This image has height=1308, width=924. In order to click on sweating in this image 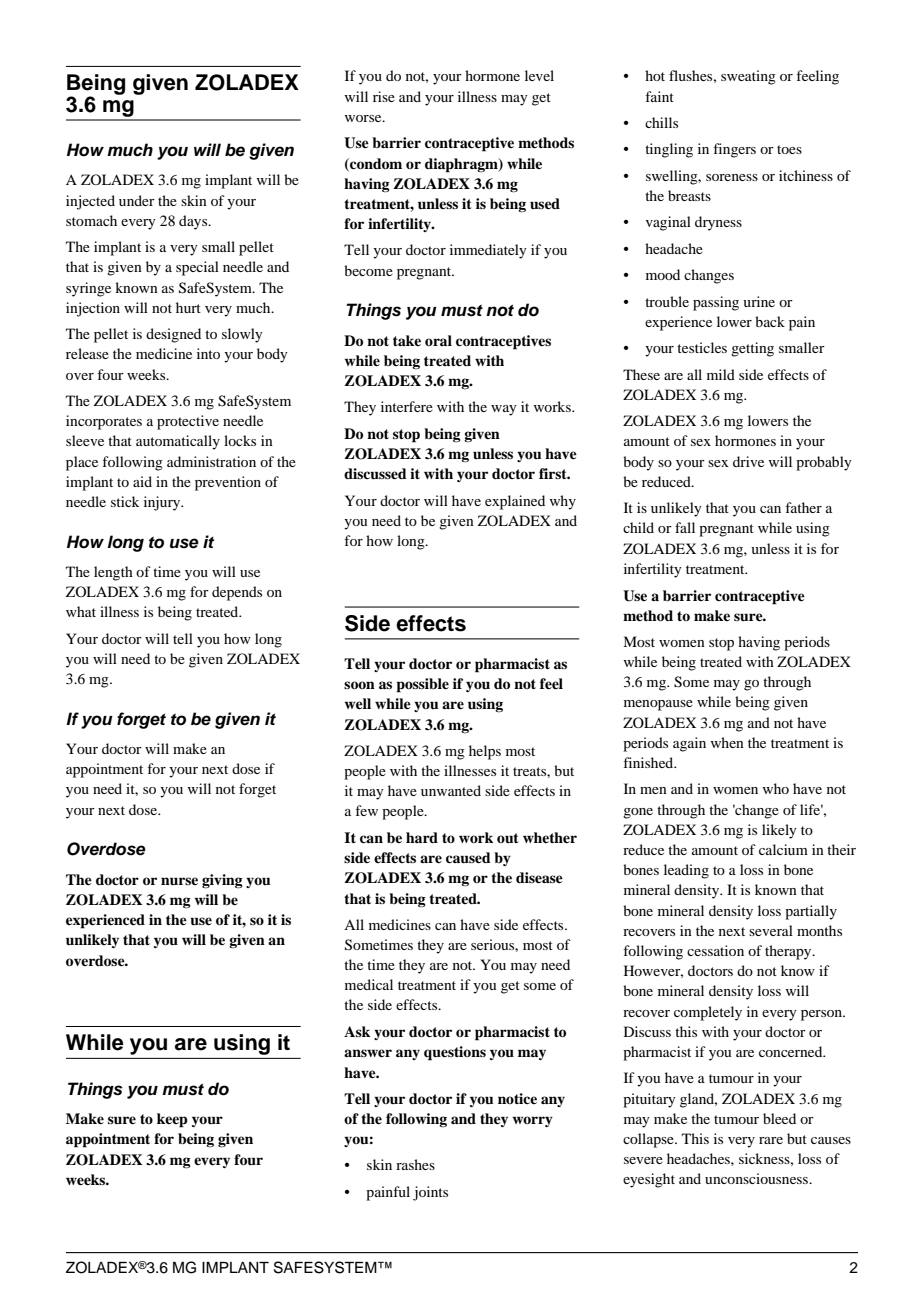, I will do `click(748, 77)`.
